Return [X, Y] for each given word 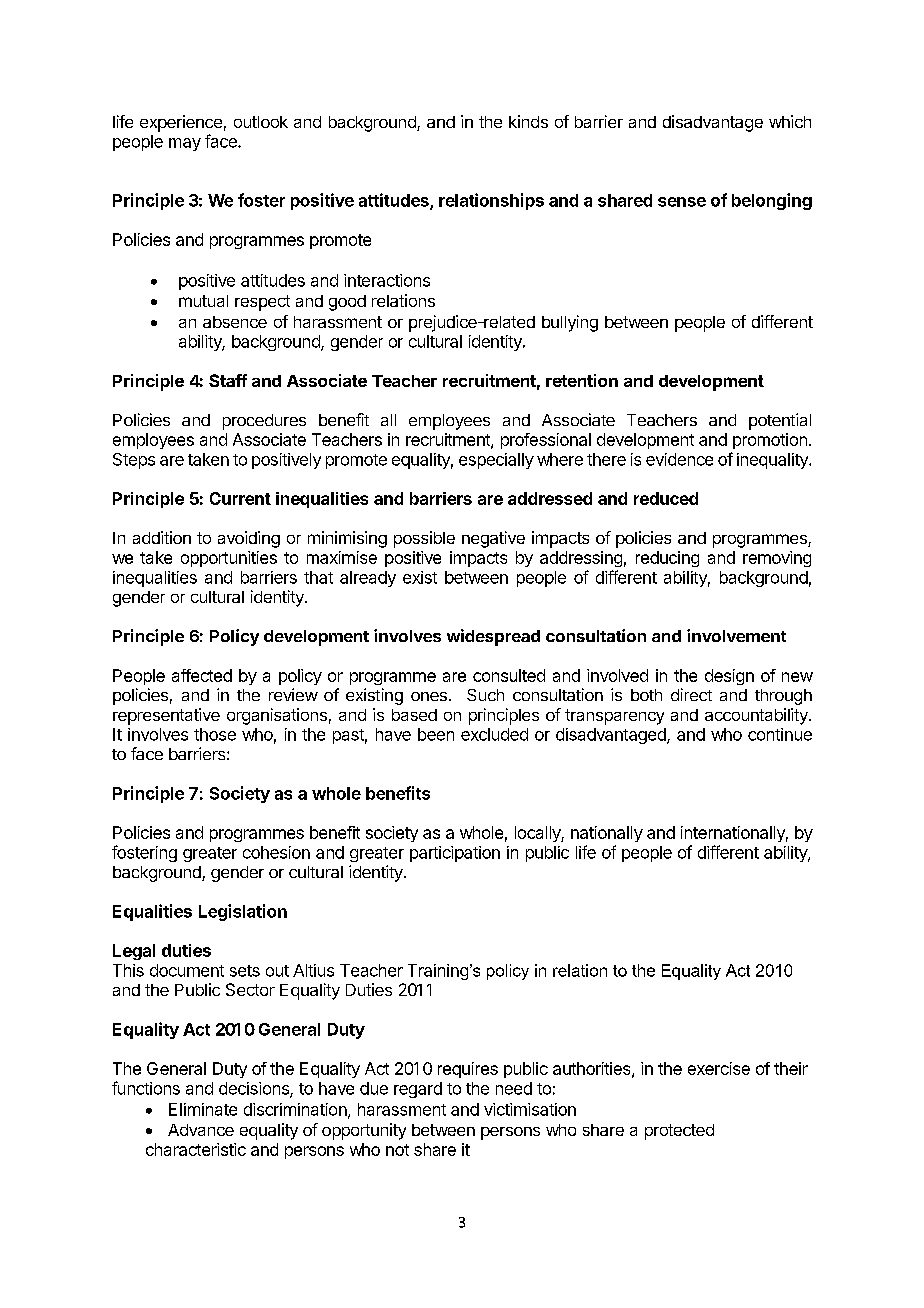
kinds [528, 121]
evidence [679, 459]
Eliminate [203, 1109]
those [215, 734]
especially [496, 461]
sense [682, 202]
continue [780, 734]
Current [240, 498]
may [185, 144]
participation [455, 854]
